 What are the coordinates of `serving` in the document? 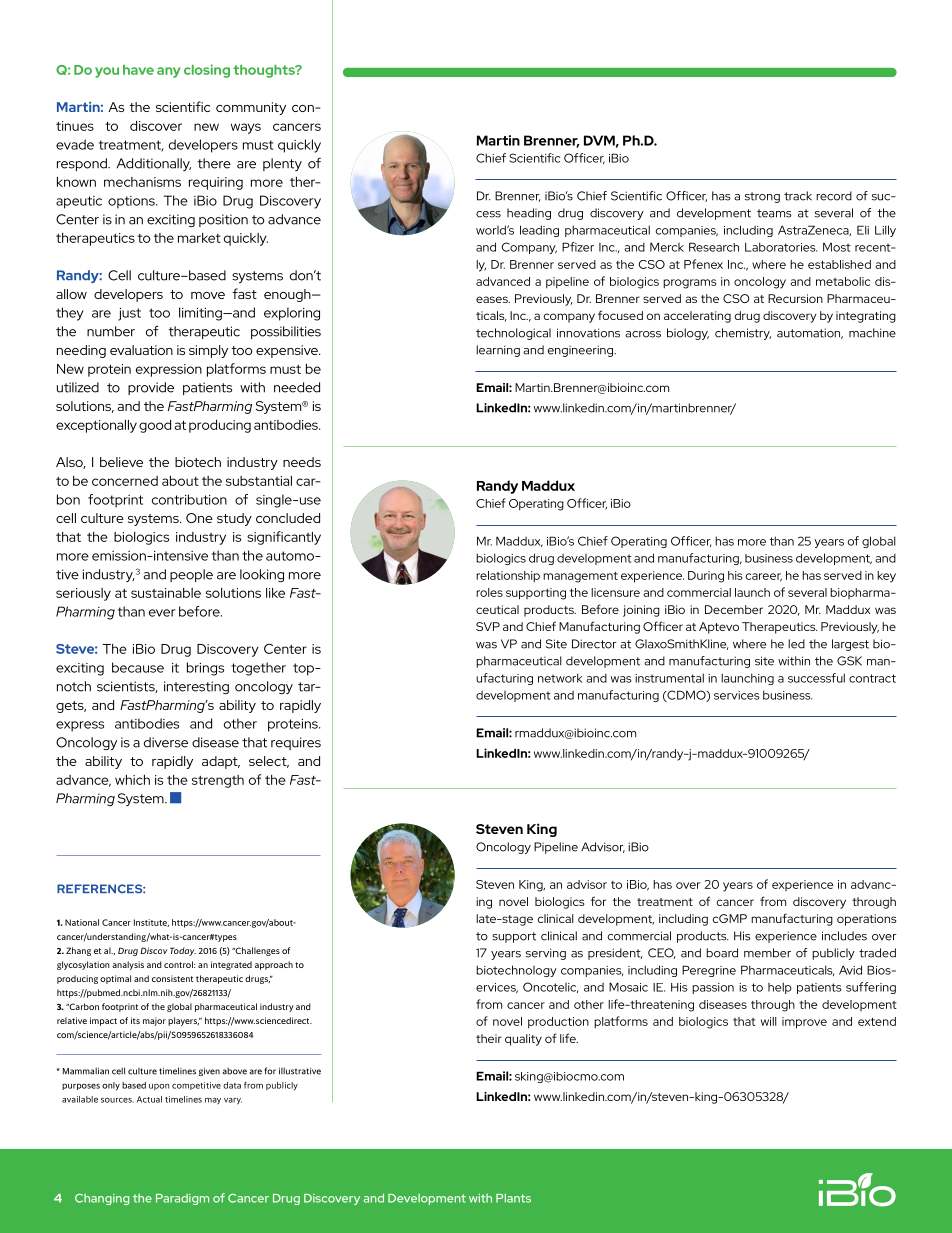 It's located at (546, 954).
